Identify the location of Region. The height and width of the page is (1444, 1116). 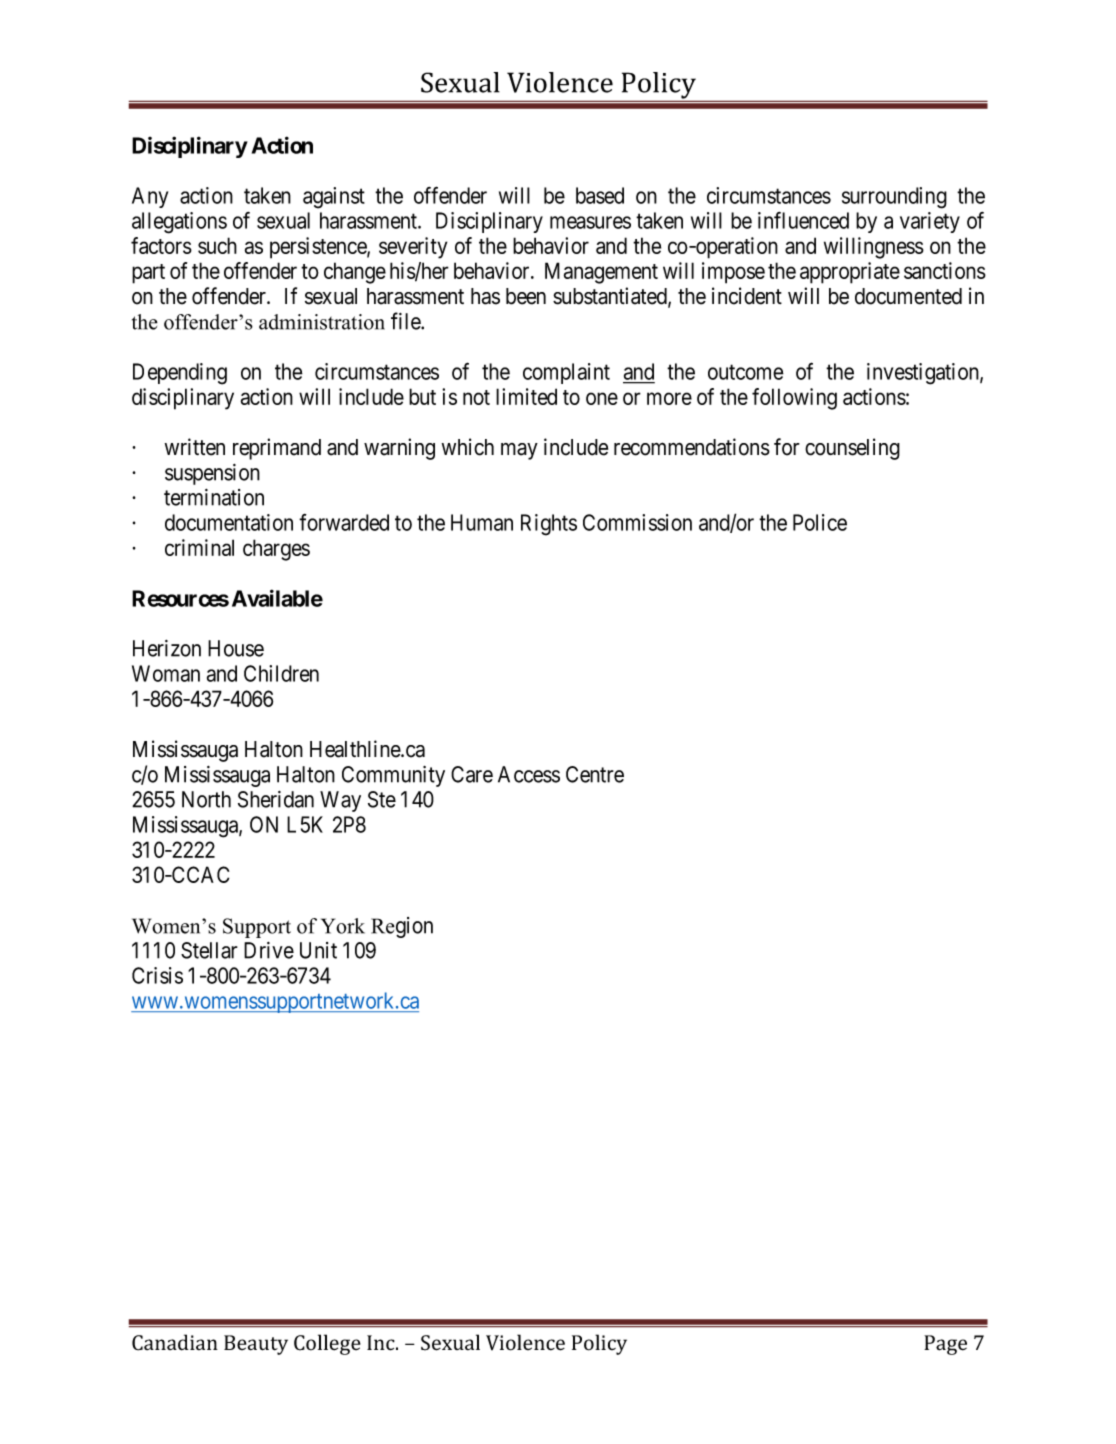
(402, 927).
